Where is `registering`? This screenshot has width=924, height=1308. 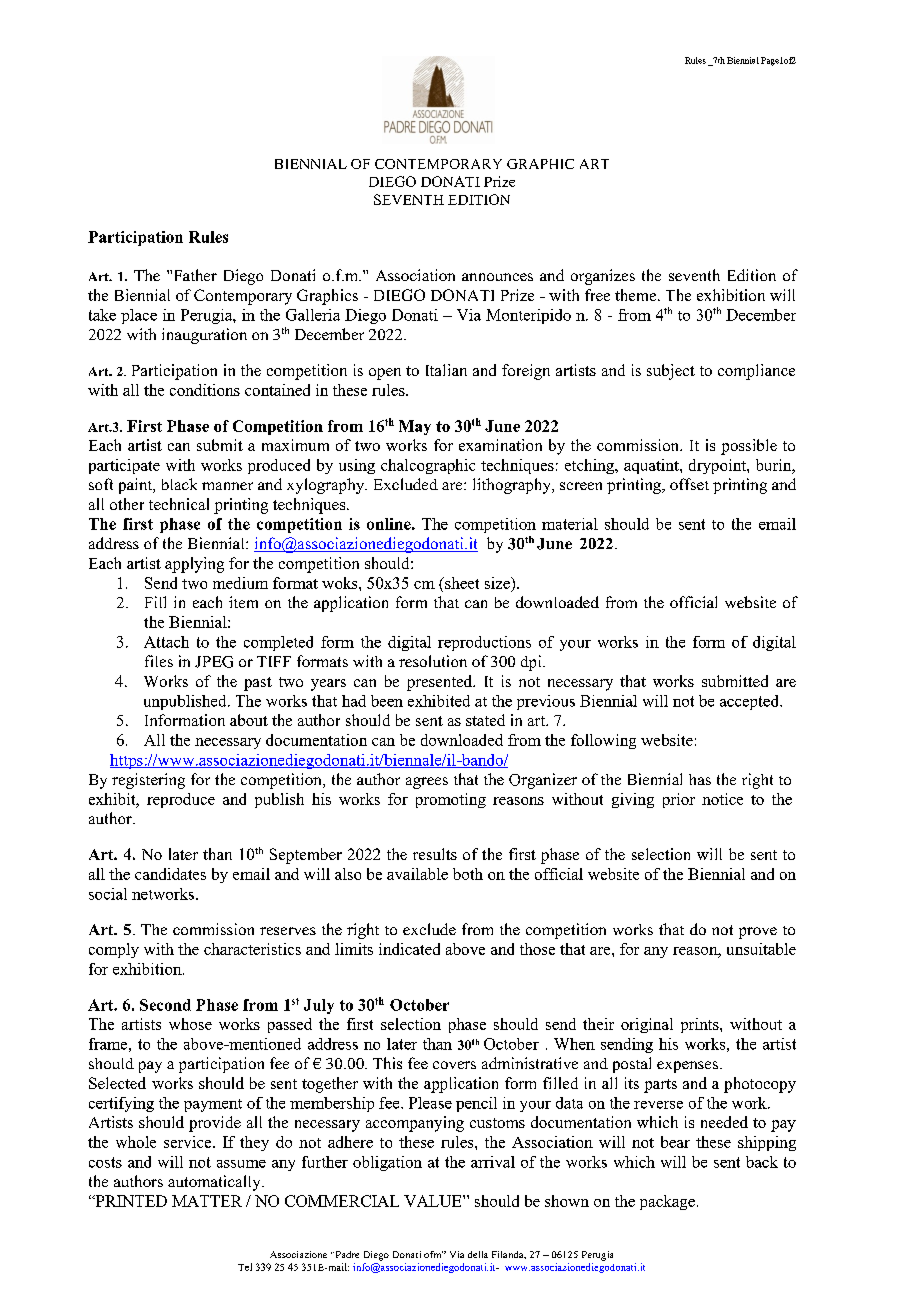
registering is located at coordinates (148, 781).
